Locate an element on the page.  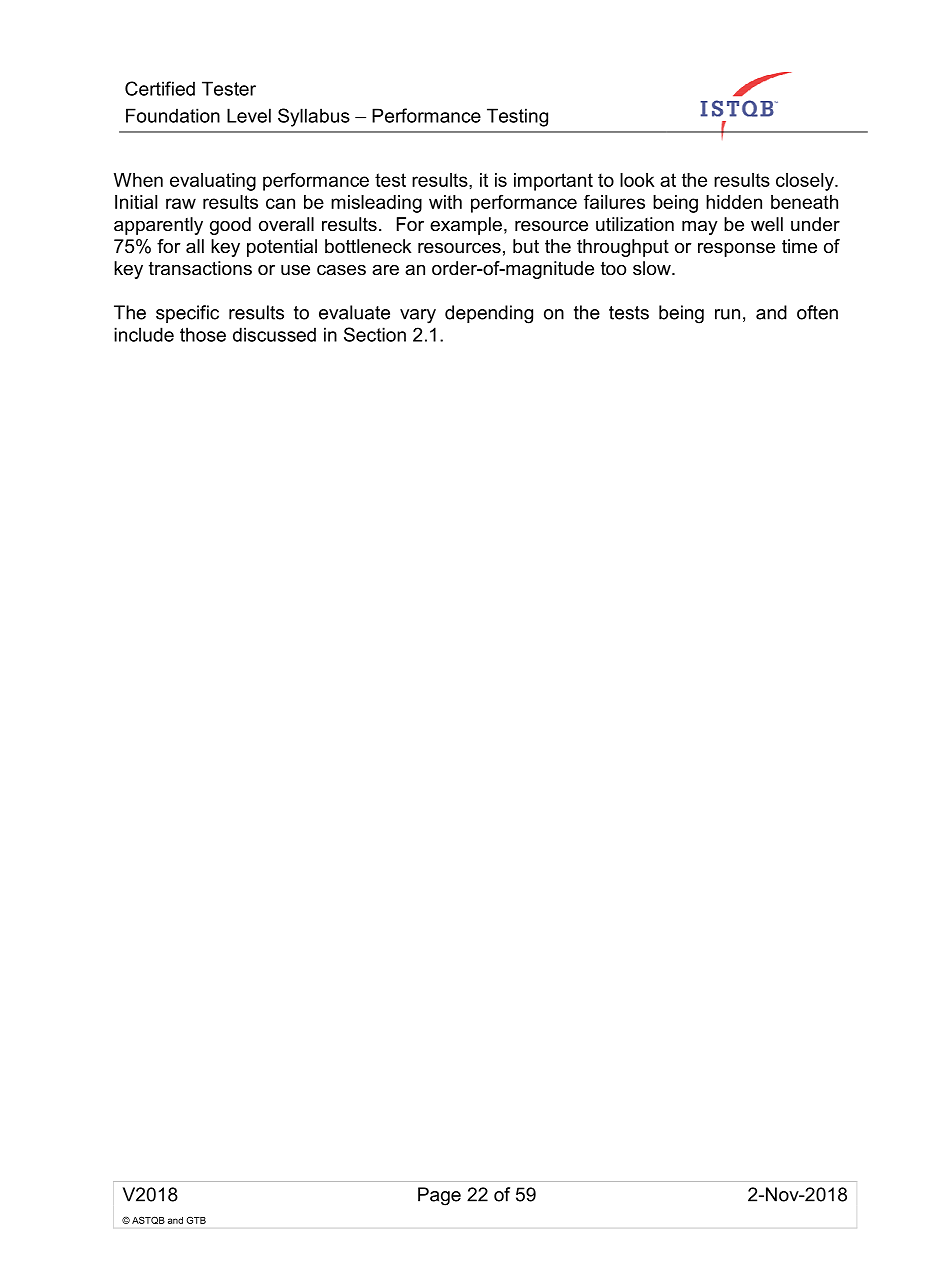
too is located at coordinates (613, 269).
